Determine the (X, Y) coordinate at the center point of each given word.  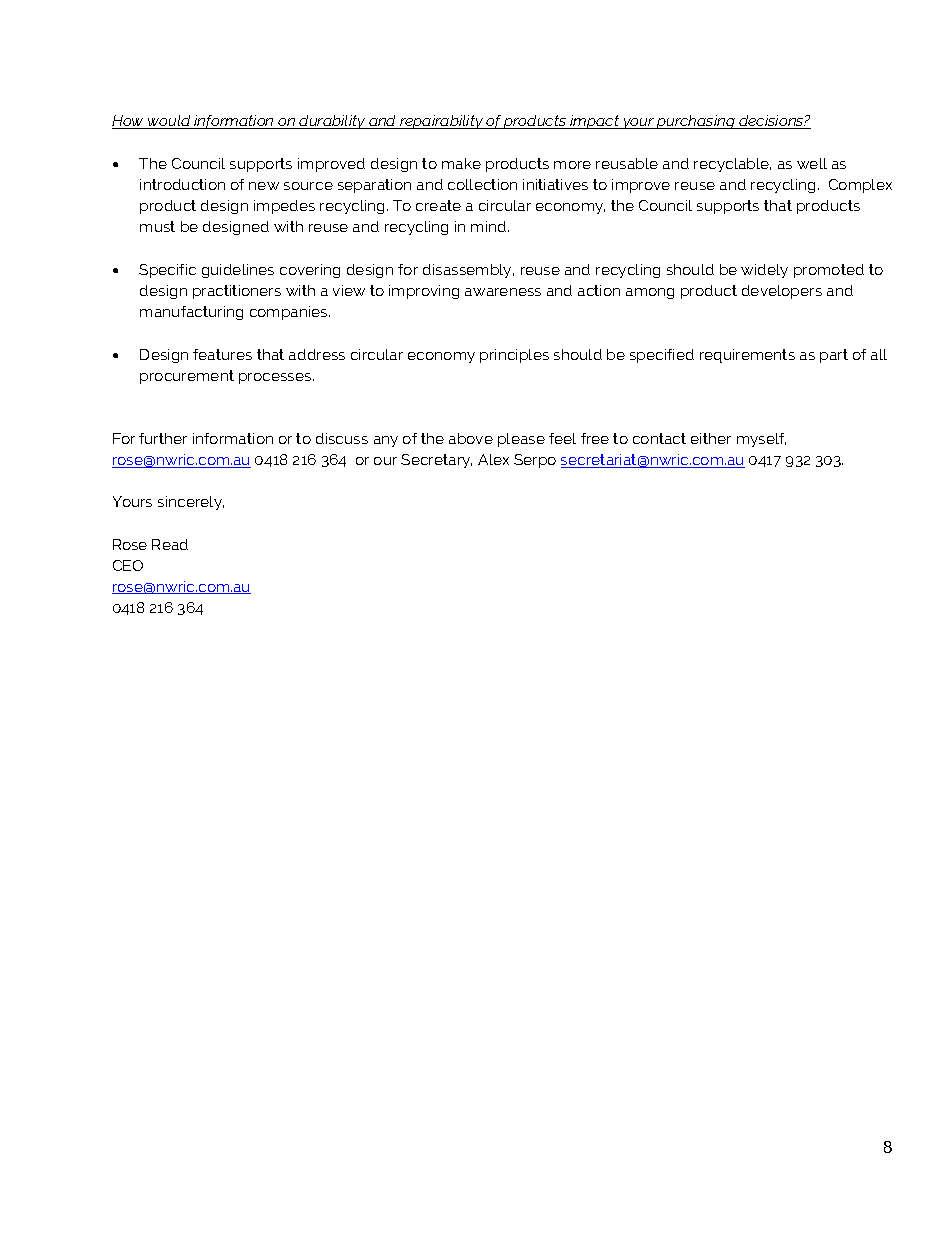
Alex (493, 459)
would (169, 122)
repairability (441, 122)
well (812, 163)
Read (170, 544)
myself (761, 440)
